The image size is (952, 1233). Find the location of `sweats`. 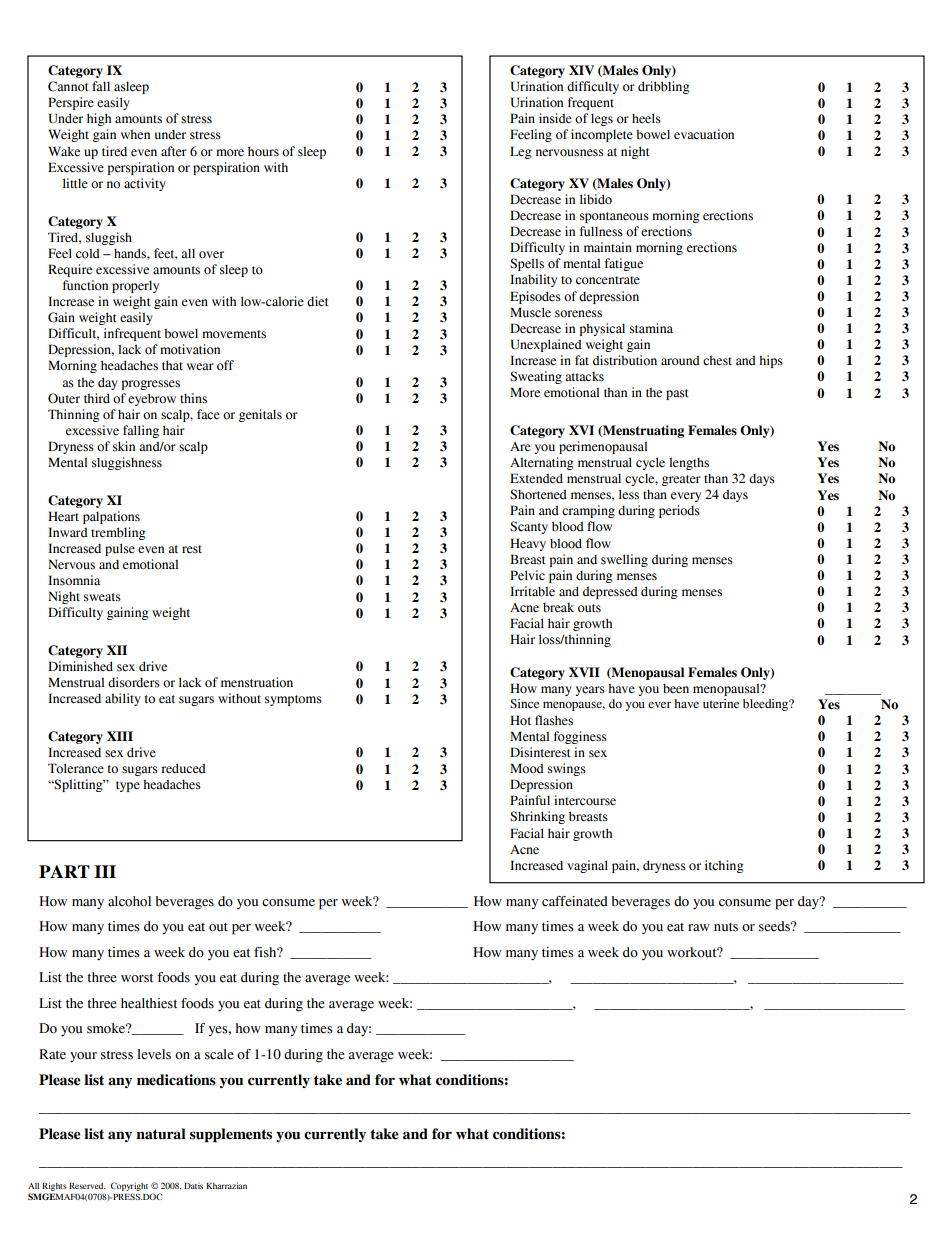

sweats is located at coordinates (102, 597).
